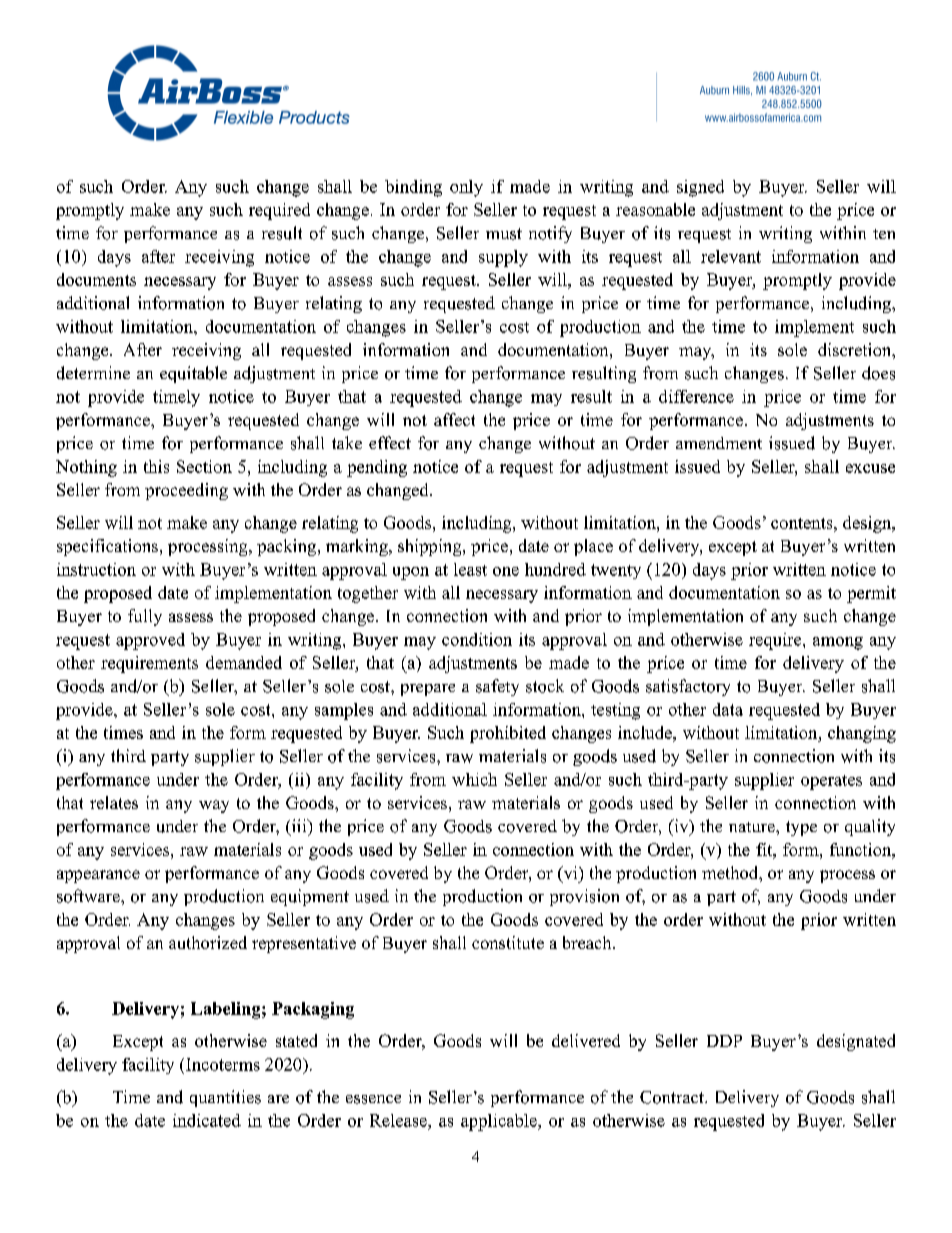  Describe the element at coordinates (731, 256) in the screenshot. I see `relevant` at that location.
